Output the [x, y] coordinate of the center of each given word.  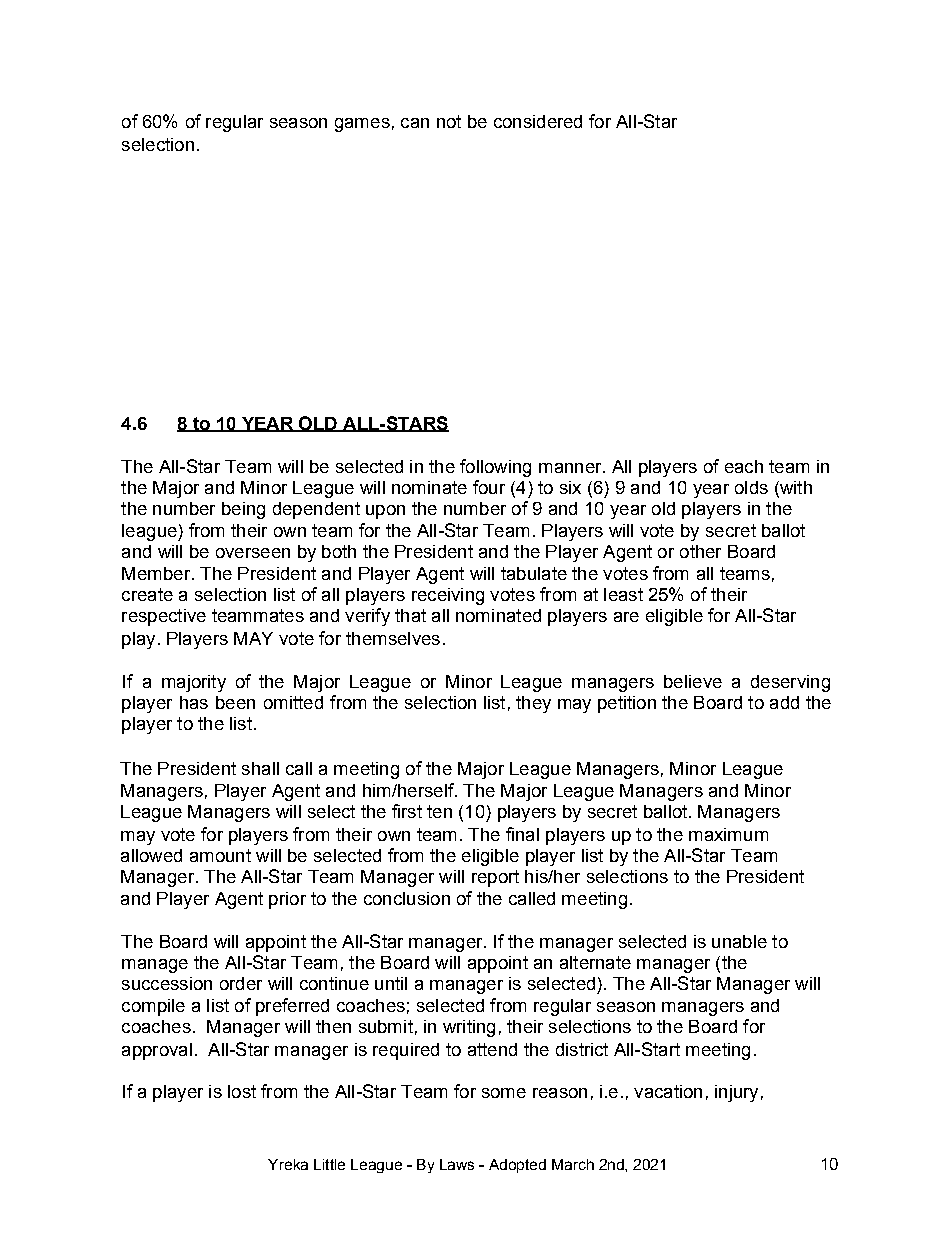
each [744, 466]
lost [242, 1091]
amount [220, 855]
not [449, 121]
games [362, 125]
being [243, 510]
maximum [728, 834]
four [489, 487]
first [407, 811]
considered [538, 121]
